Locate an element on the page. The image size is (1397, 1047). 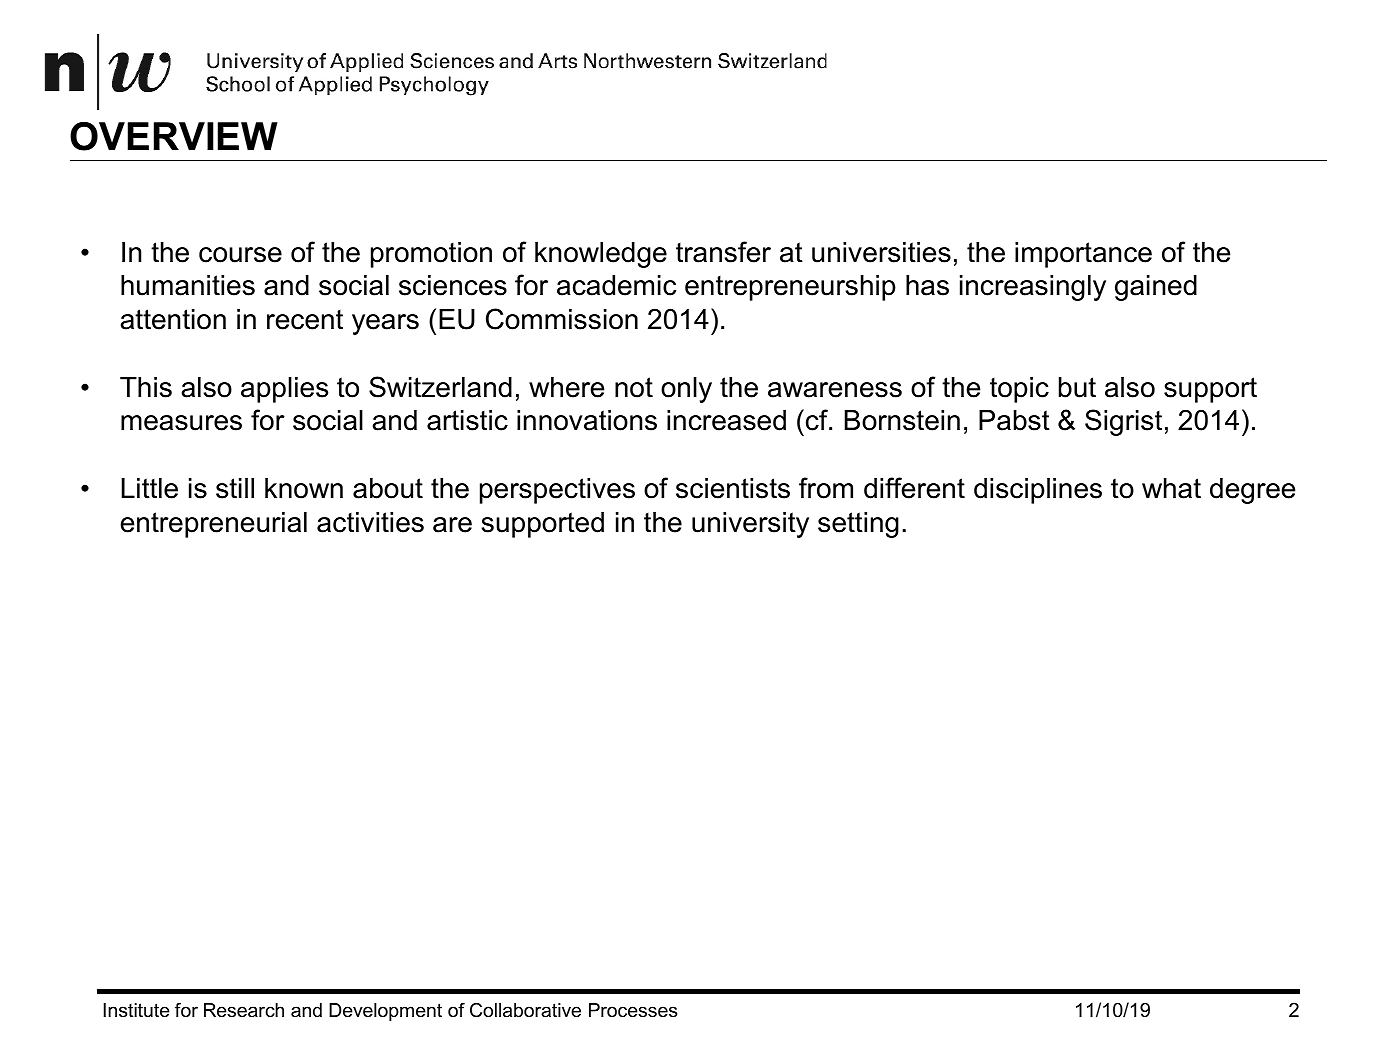
Development is located at coordinates (385, 1012).
